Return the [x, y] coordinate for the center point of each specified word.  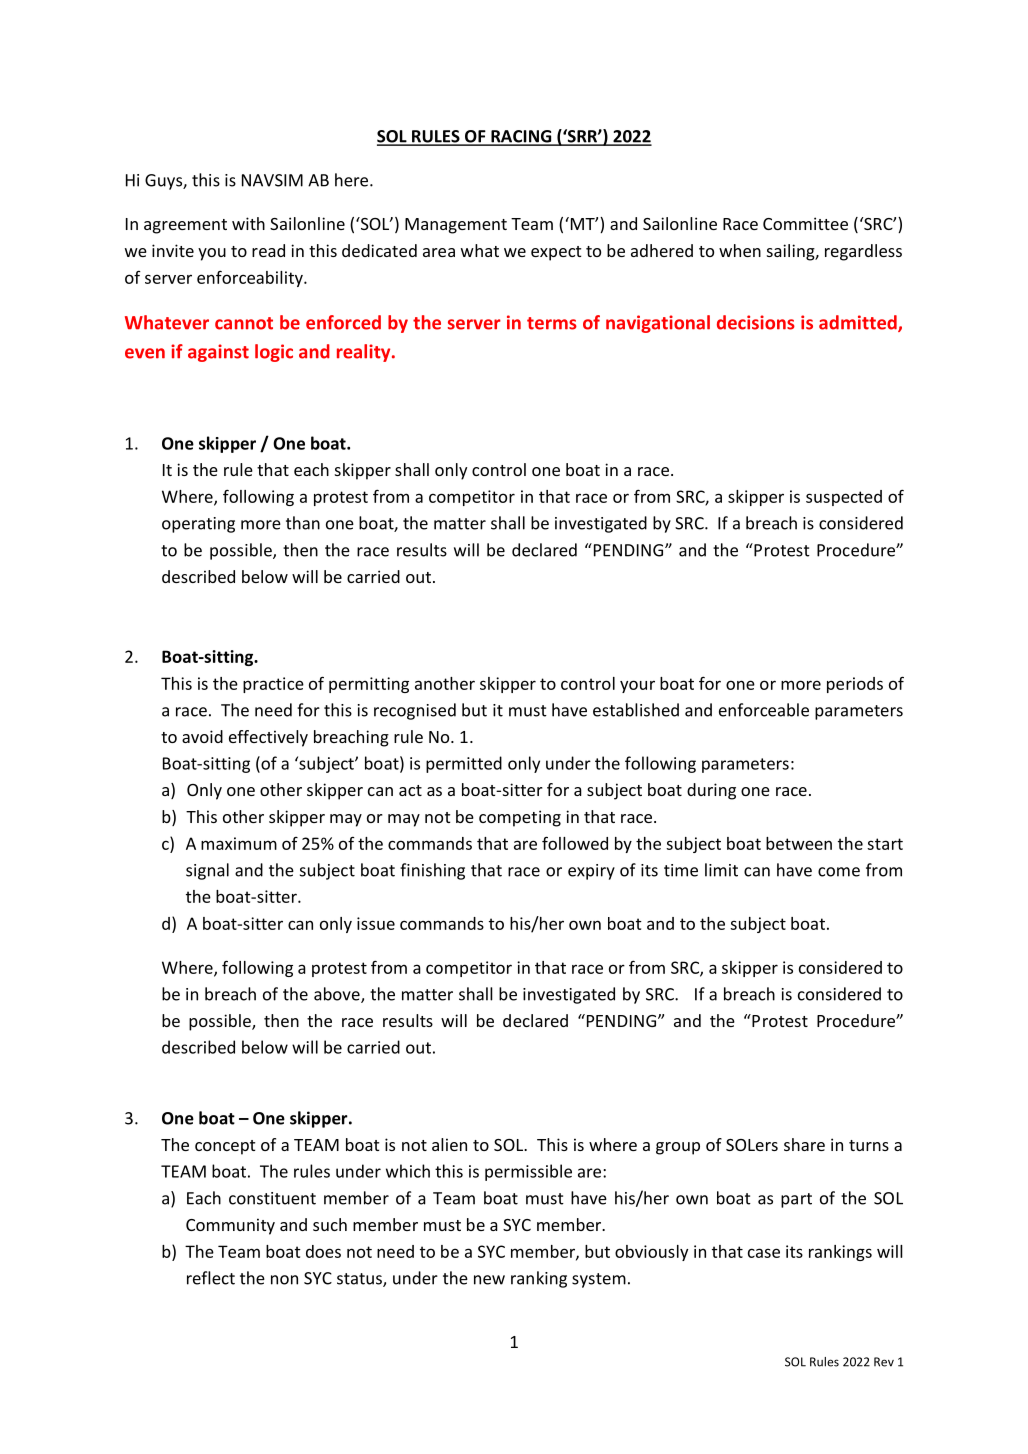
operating [198, 525]
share [804, 1144]
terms [552, 323]
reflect [211, 1278]
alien [449, 1144]
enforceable [764, 710]
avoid [202, 736]
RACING [521, 137]
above [338, 995]
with [248, 223]
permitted [464, 764]
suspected [844, 498]
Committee [805, 223]
